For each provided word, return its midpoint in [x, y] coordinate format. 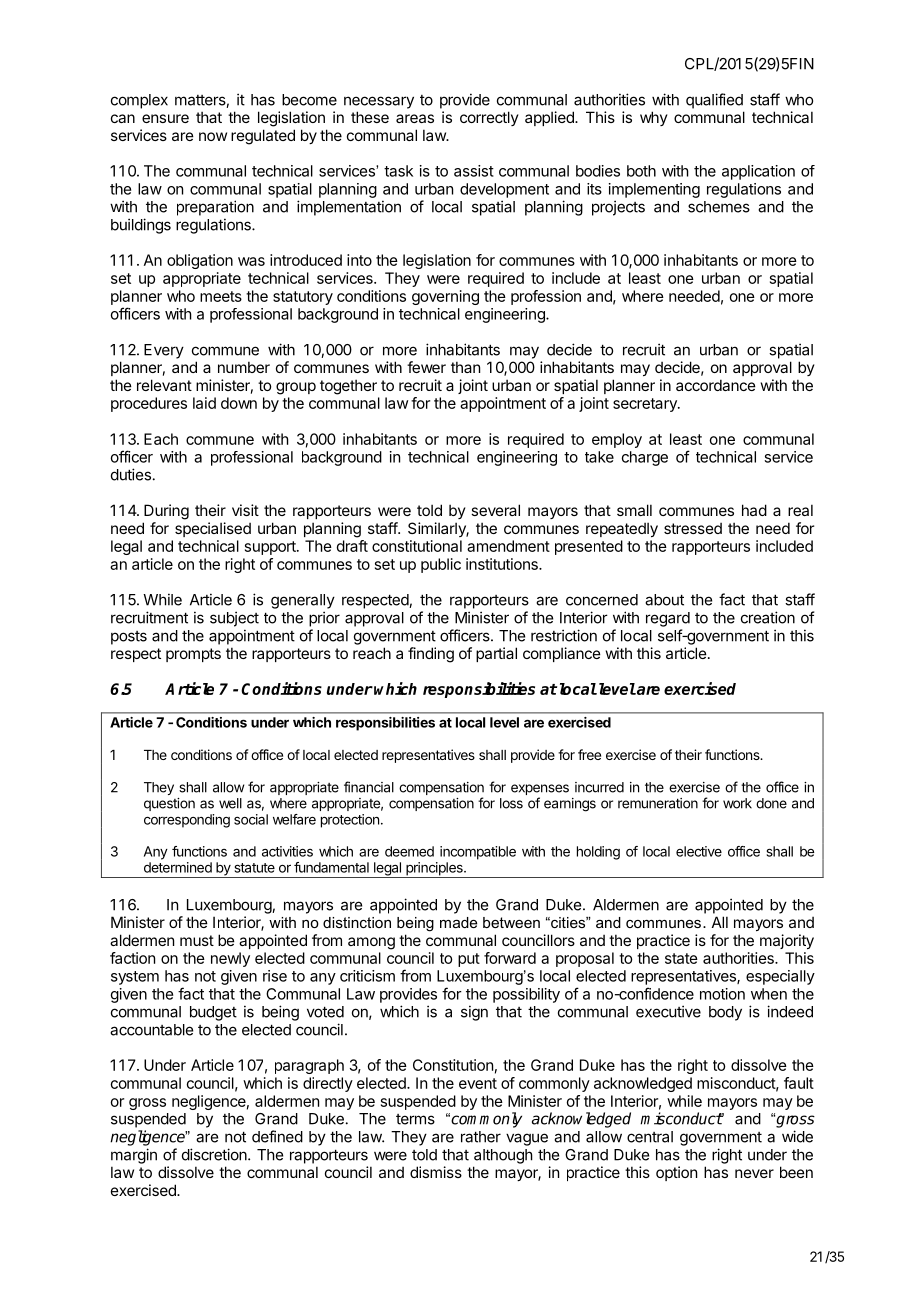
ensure [165, 118]
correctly [489, 118]
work [737, 803]
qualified [714, 101]
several [495, 510]
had [754, 510]
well [230, 803]
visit [245, 510]
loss [511, 803]
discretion [215, 1154]
